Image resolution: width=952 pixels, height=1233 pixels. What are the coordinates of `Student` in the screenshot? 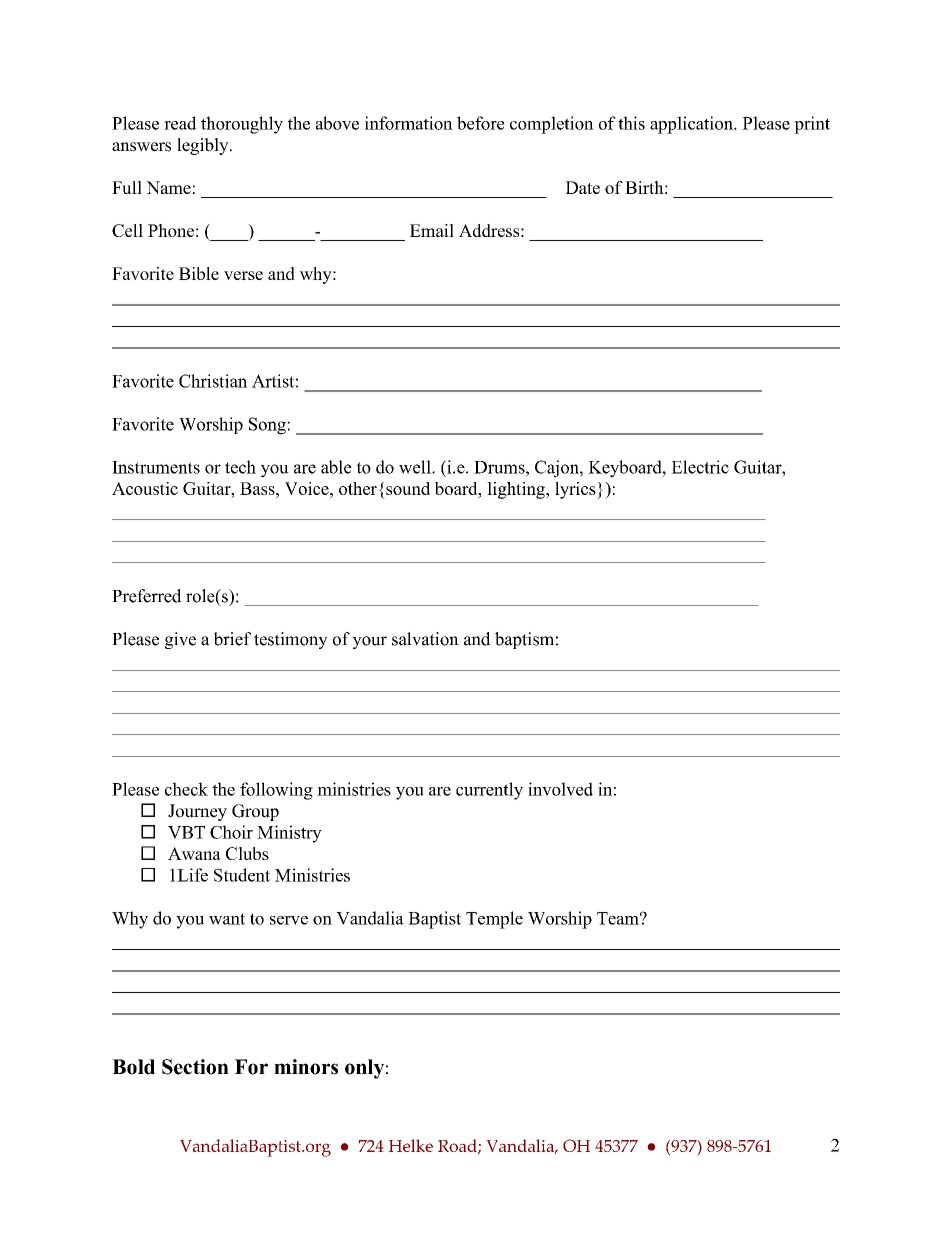 It's located at (242, 875).
